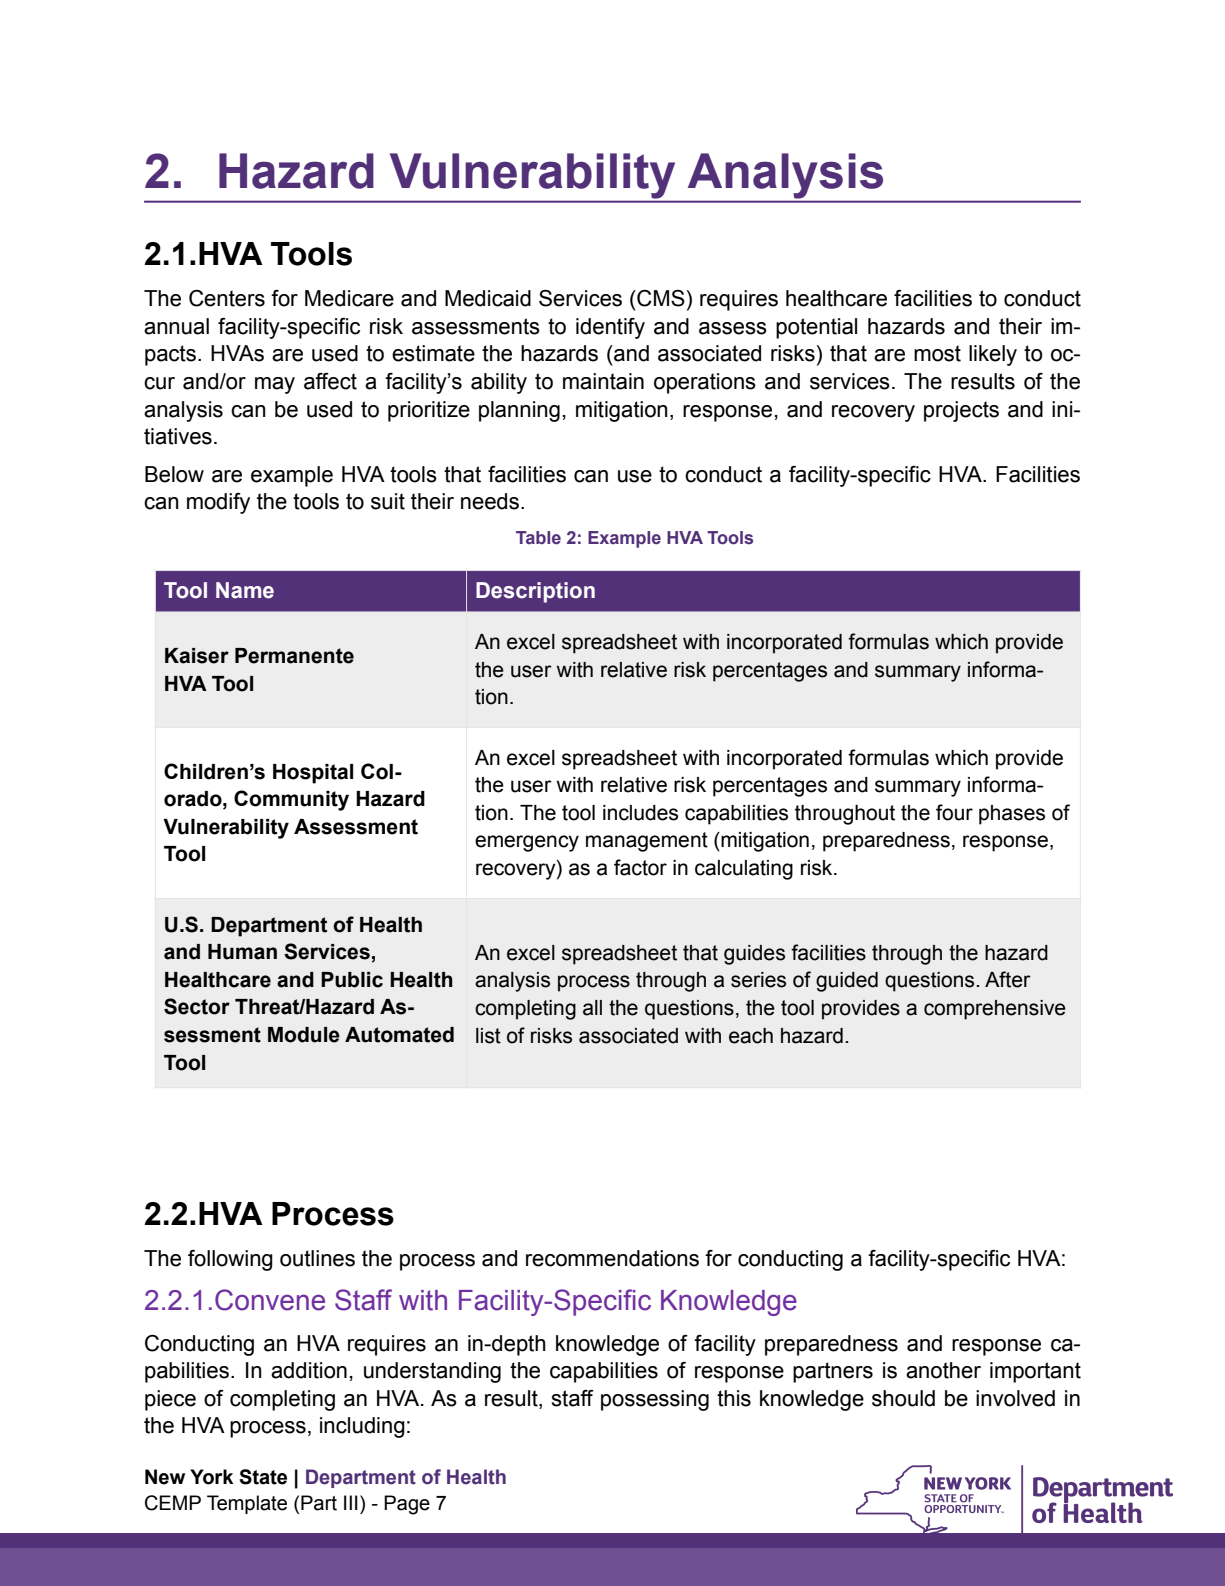  I want to click on Hospital, so click(313, 774).
